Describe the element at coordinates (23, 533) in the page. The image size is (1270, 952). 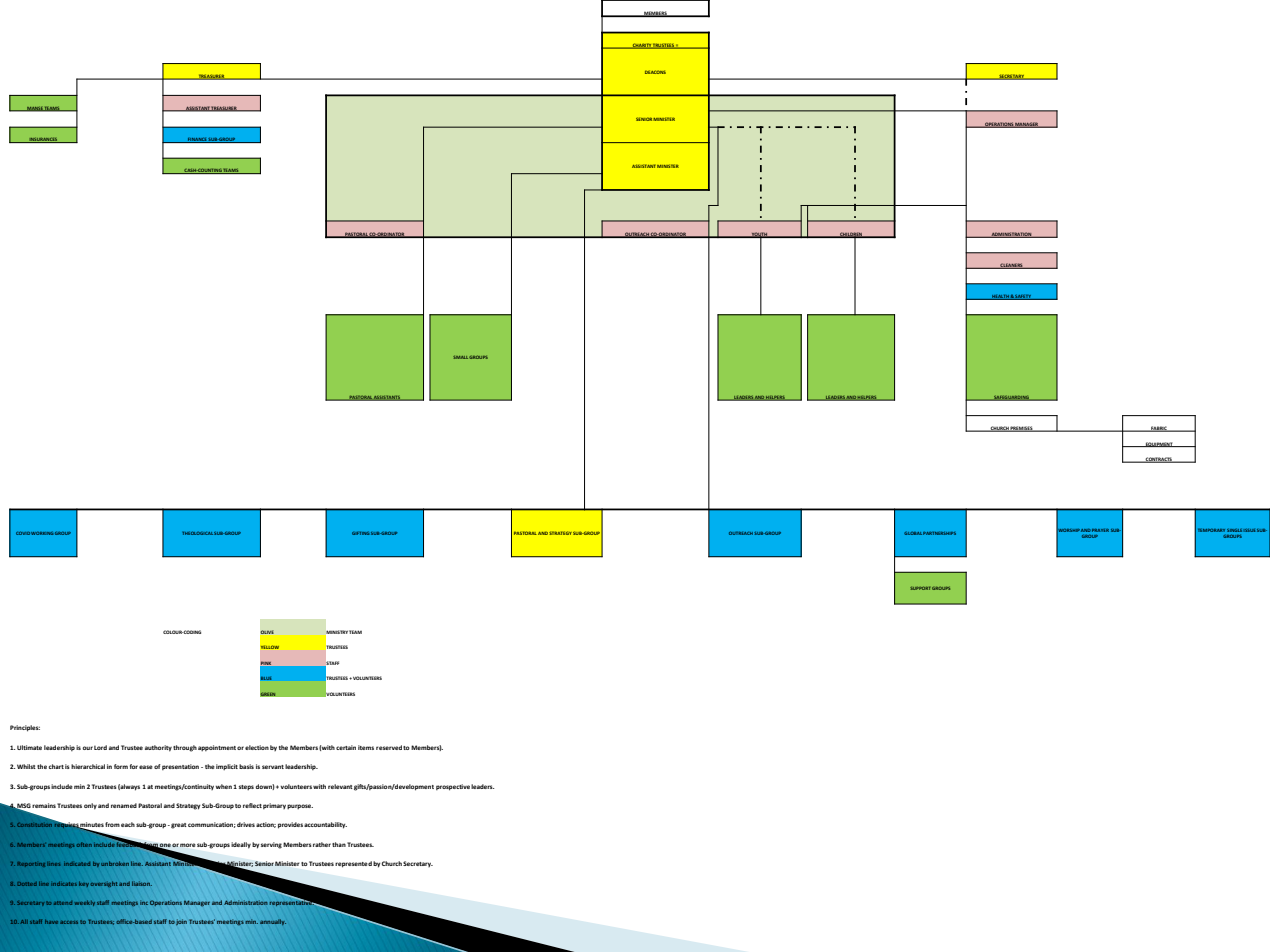
I see `COVID` at that location.
